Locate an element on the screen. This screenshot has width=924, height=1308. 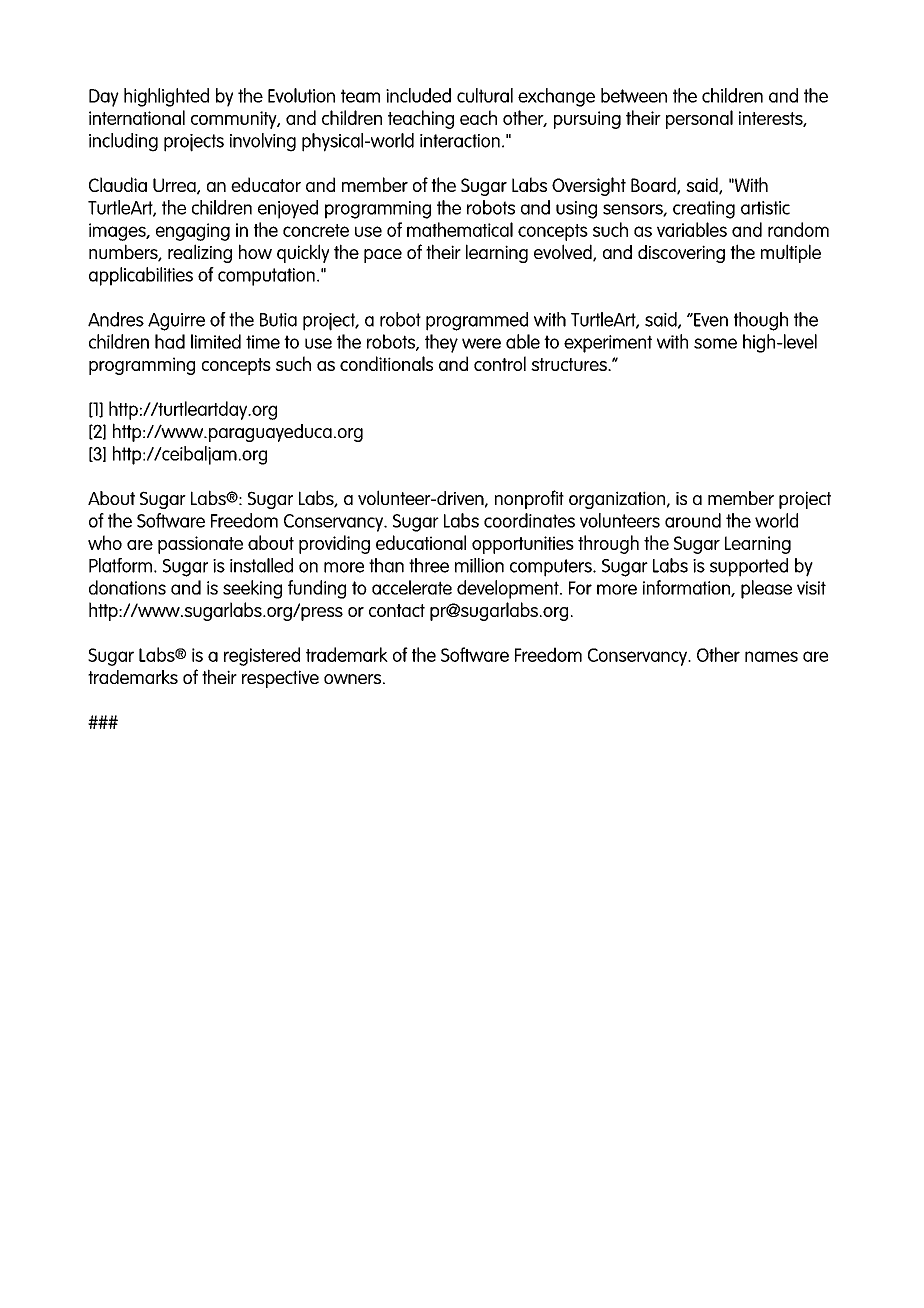
Even is located at coordinates (710, 320).
